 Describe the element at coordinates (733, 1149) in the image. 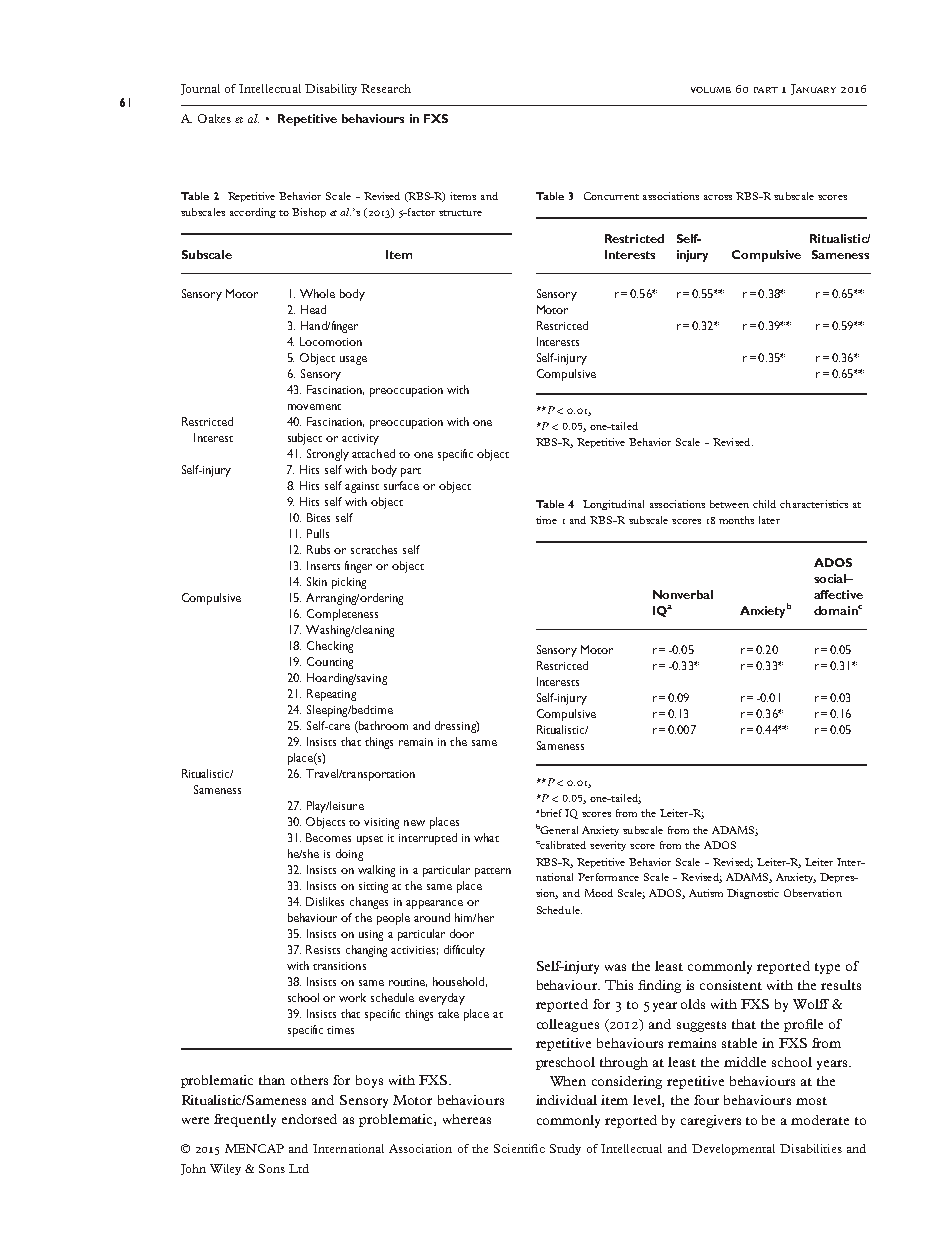

I see `Developmental` at that location.
